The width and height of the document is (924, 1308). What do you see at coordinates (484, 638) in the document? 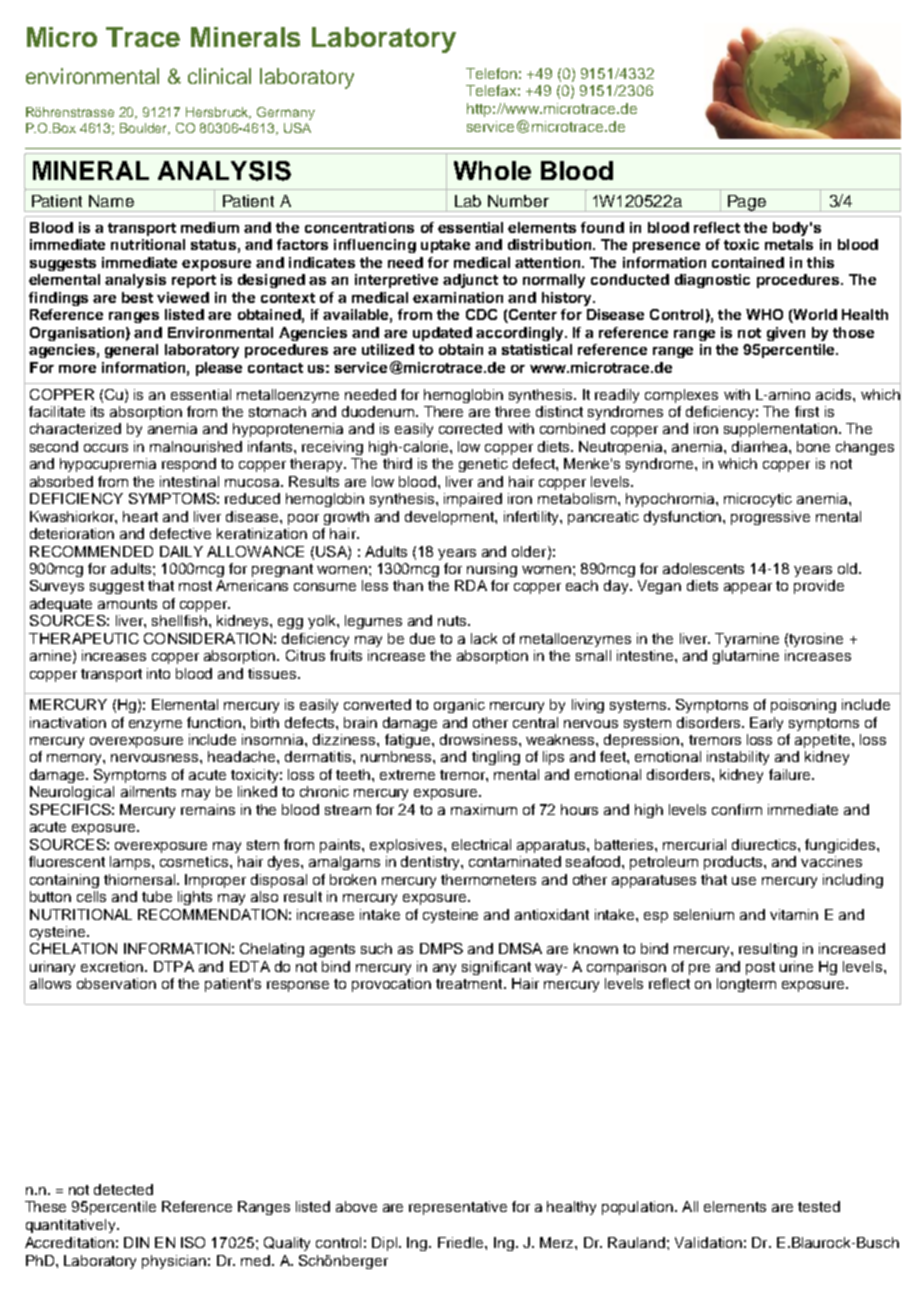
I see `lack` at bounding box center [484, 638].
